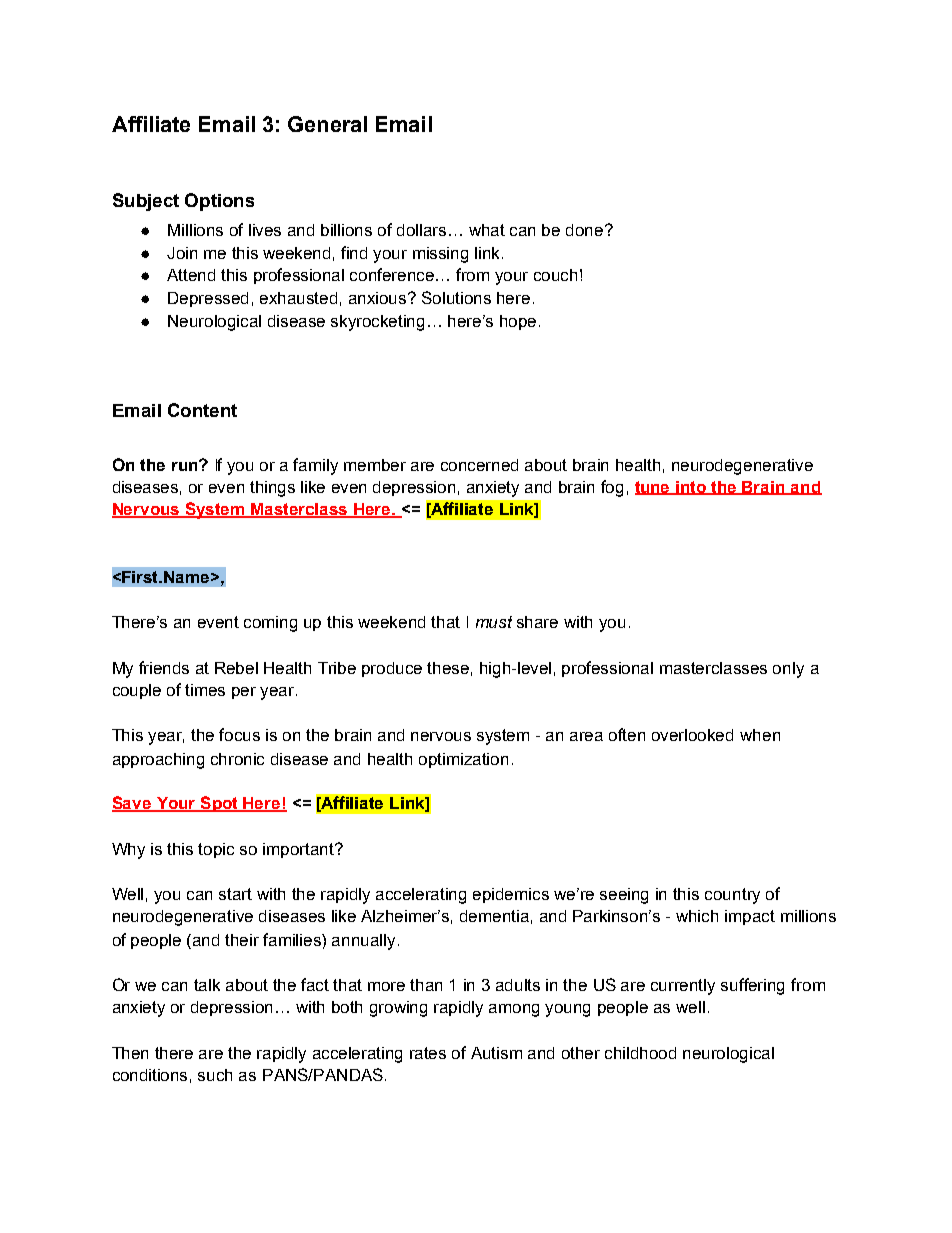  Describe the element at coordinates (215, 1075) in the screenshot. I see `such` at that location.
